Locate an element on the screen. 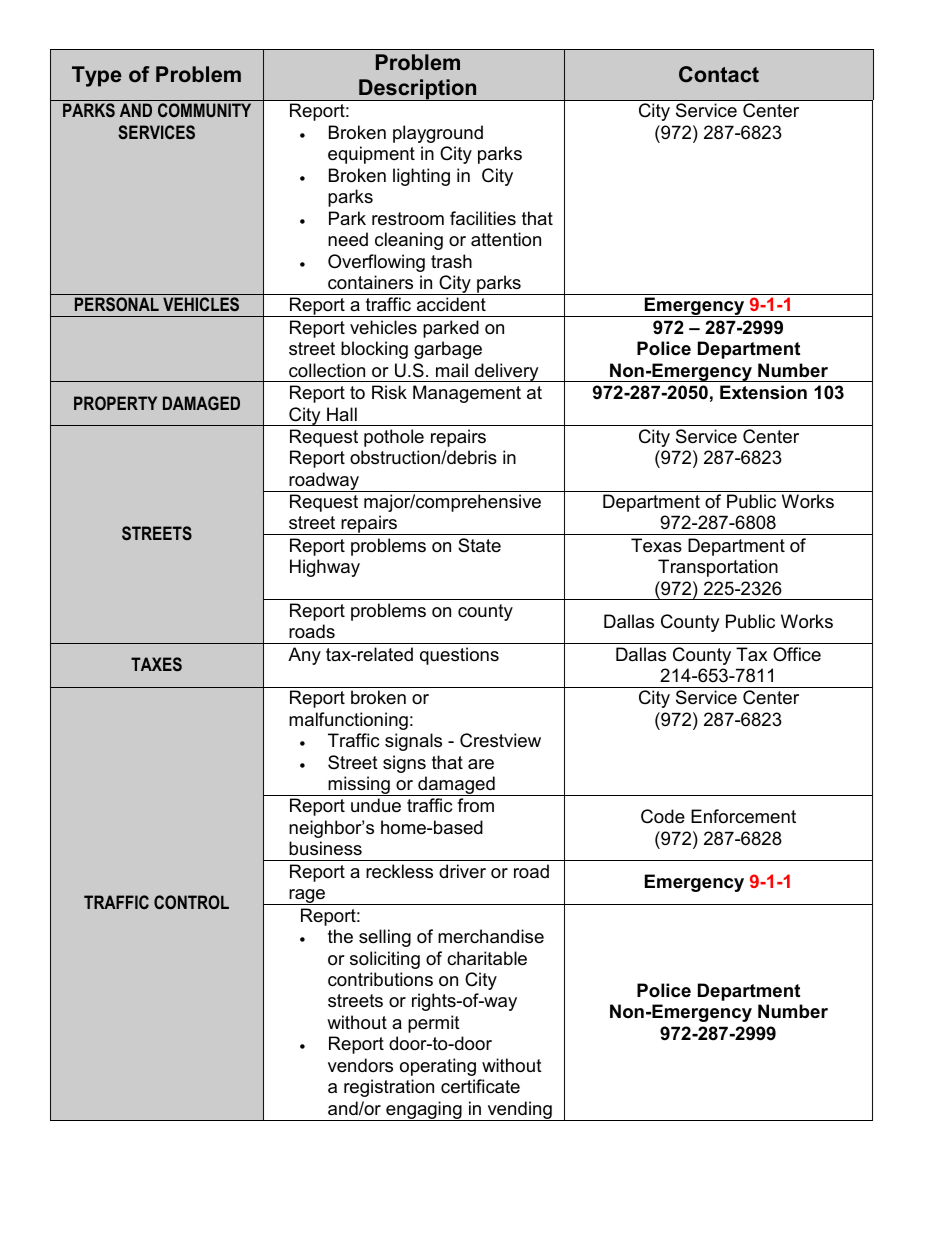 The image size is (952, 1233). vendors is located at coordinates (360, 1065).
